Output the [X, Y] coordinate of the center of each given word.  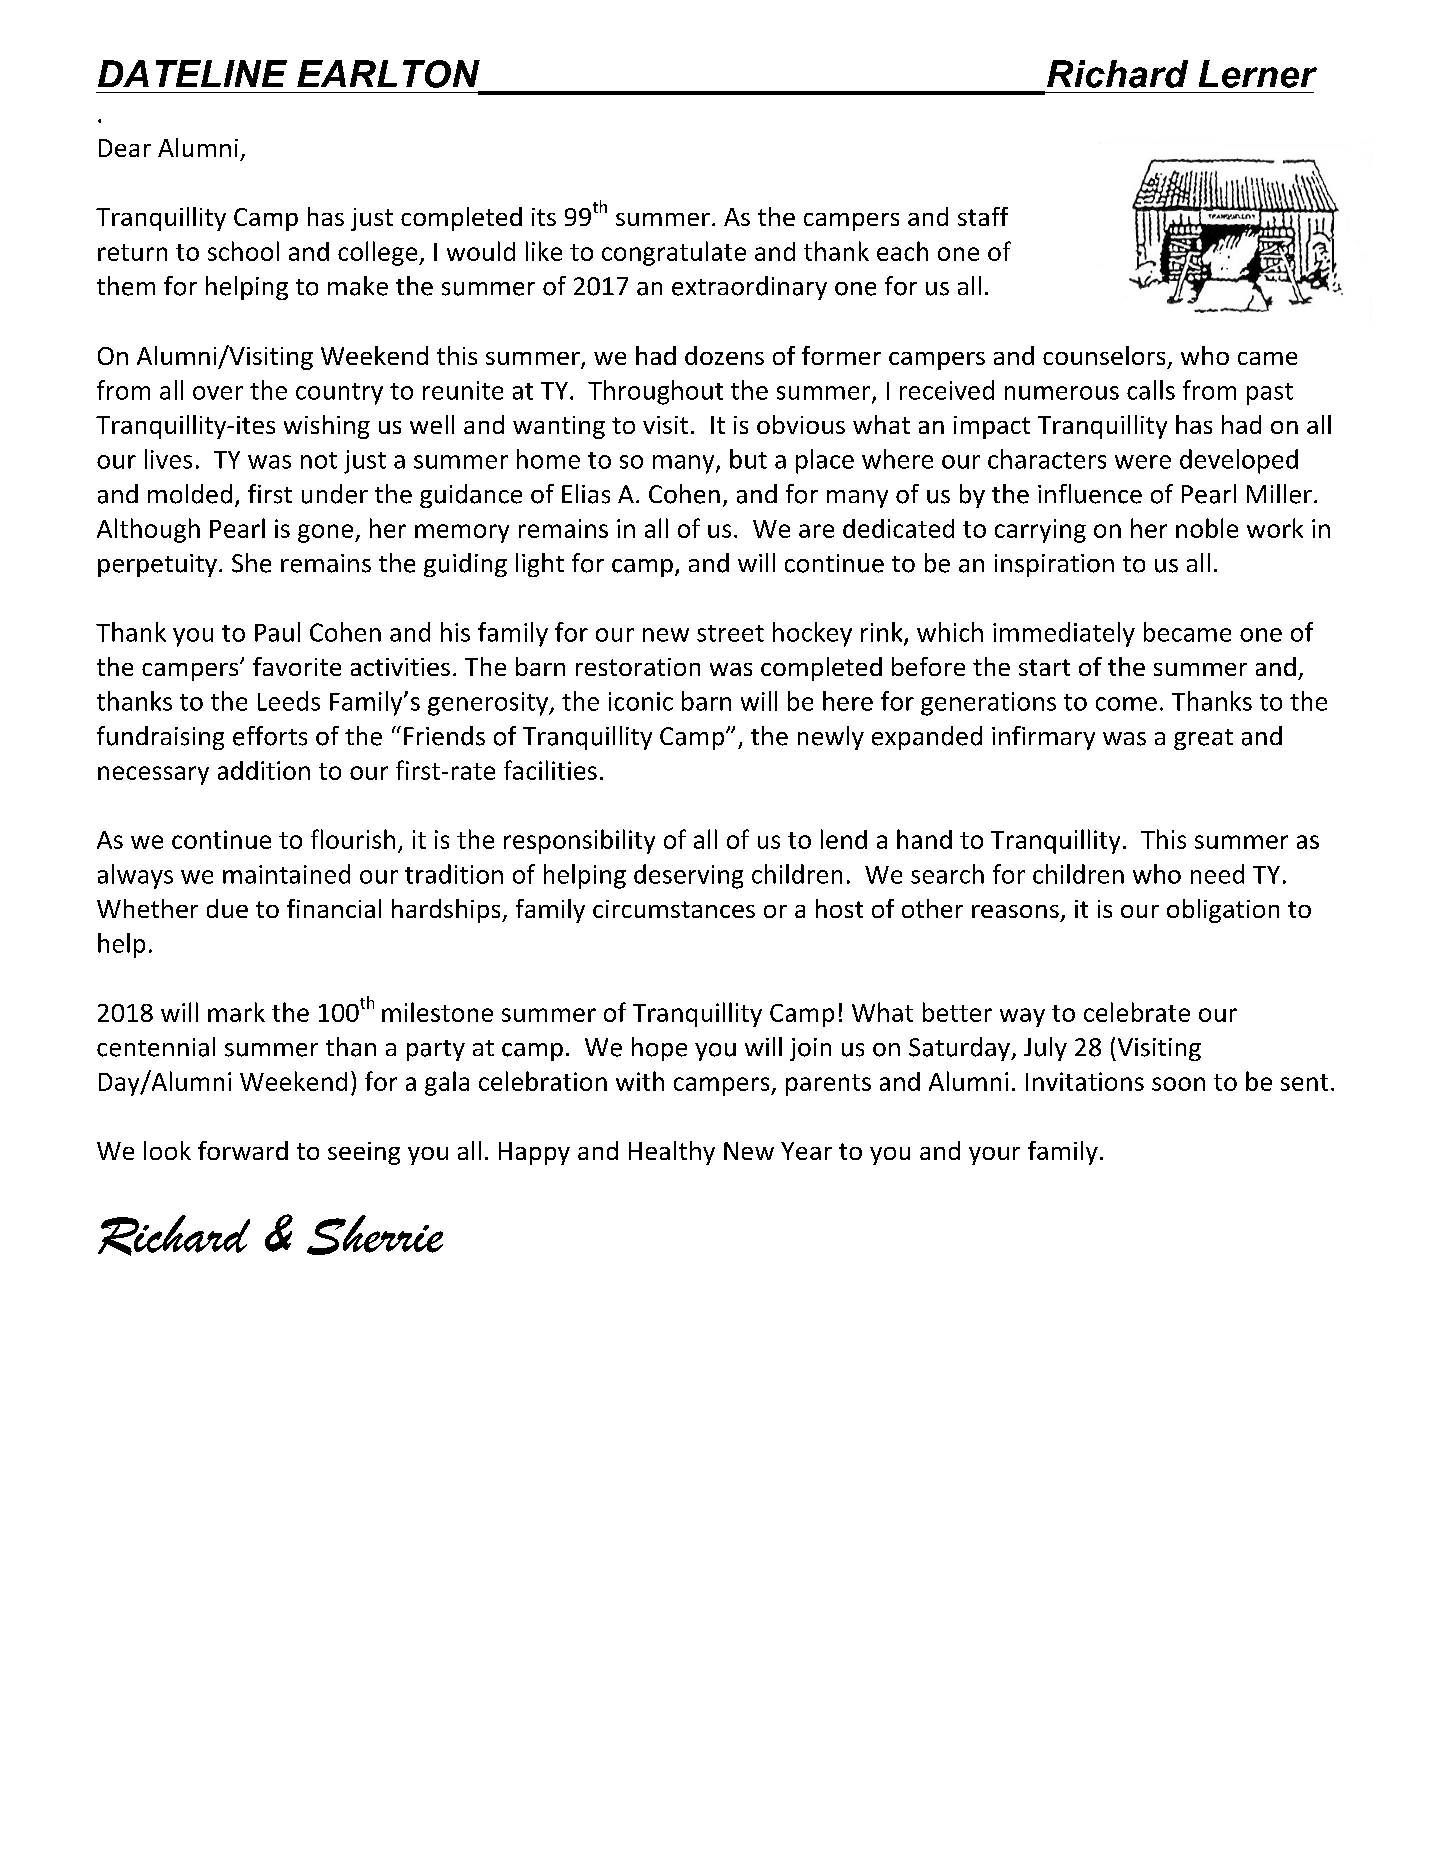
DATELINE [192, 73]
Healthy [672, 1153]
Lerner [1258, 74]
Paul [277, 632]
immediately [1064, 634]
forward [243, 1150]
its [544, 217]
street [730, 633]
